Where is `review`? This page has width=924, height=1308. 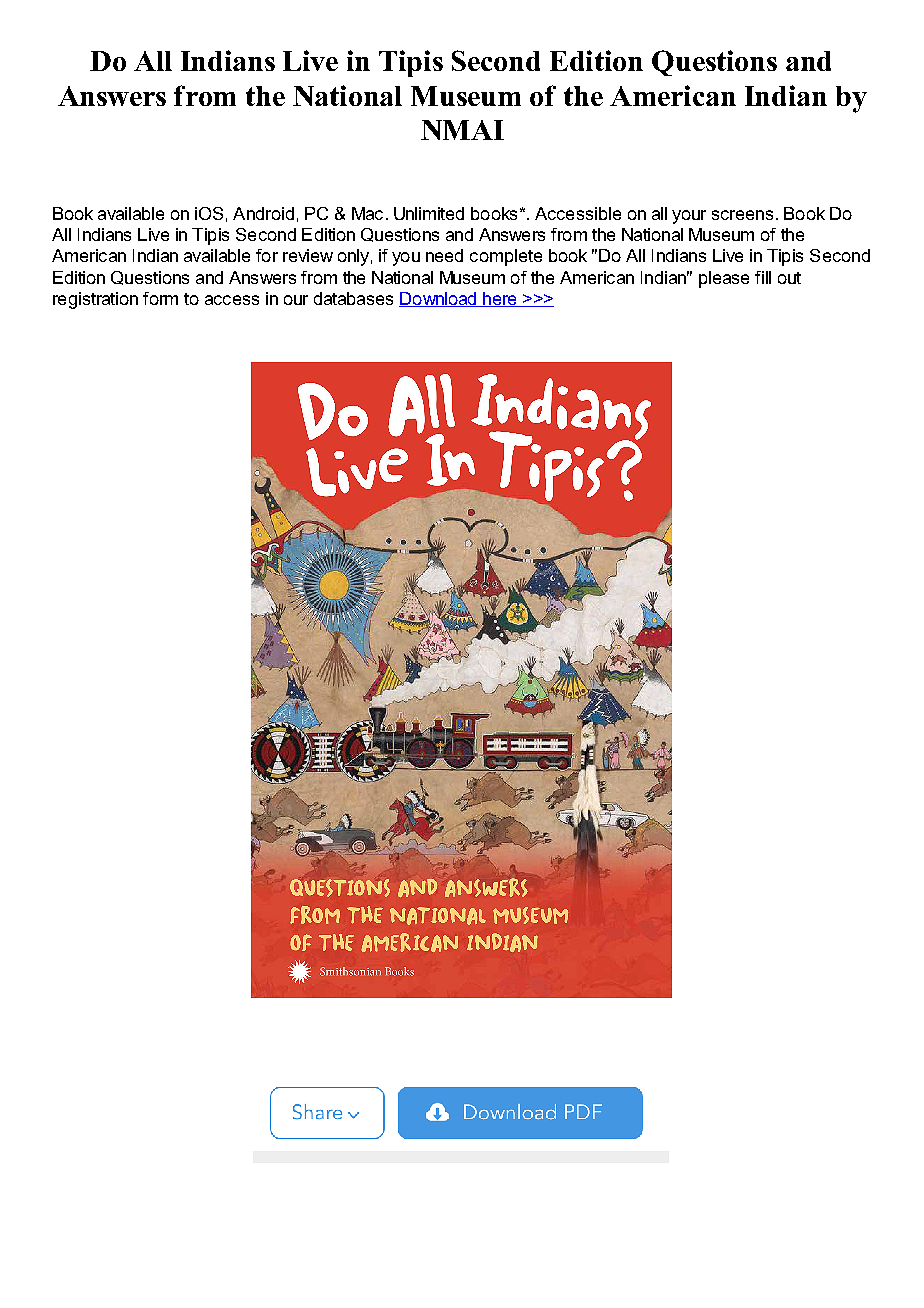 review is located at coordinates (308, 255).
